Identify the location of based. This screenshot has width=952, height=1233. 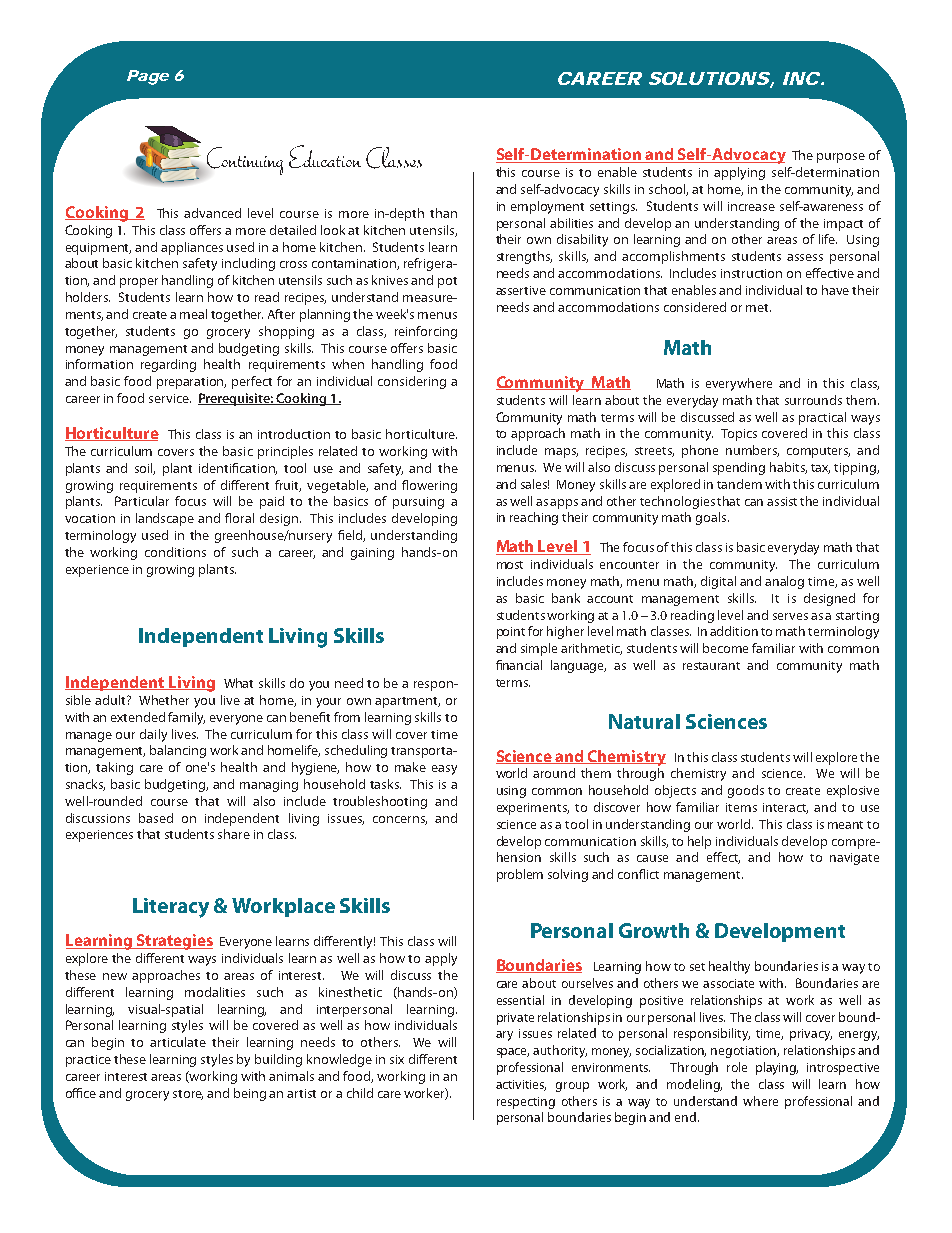
(156, 818).
